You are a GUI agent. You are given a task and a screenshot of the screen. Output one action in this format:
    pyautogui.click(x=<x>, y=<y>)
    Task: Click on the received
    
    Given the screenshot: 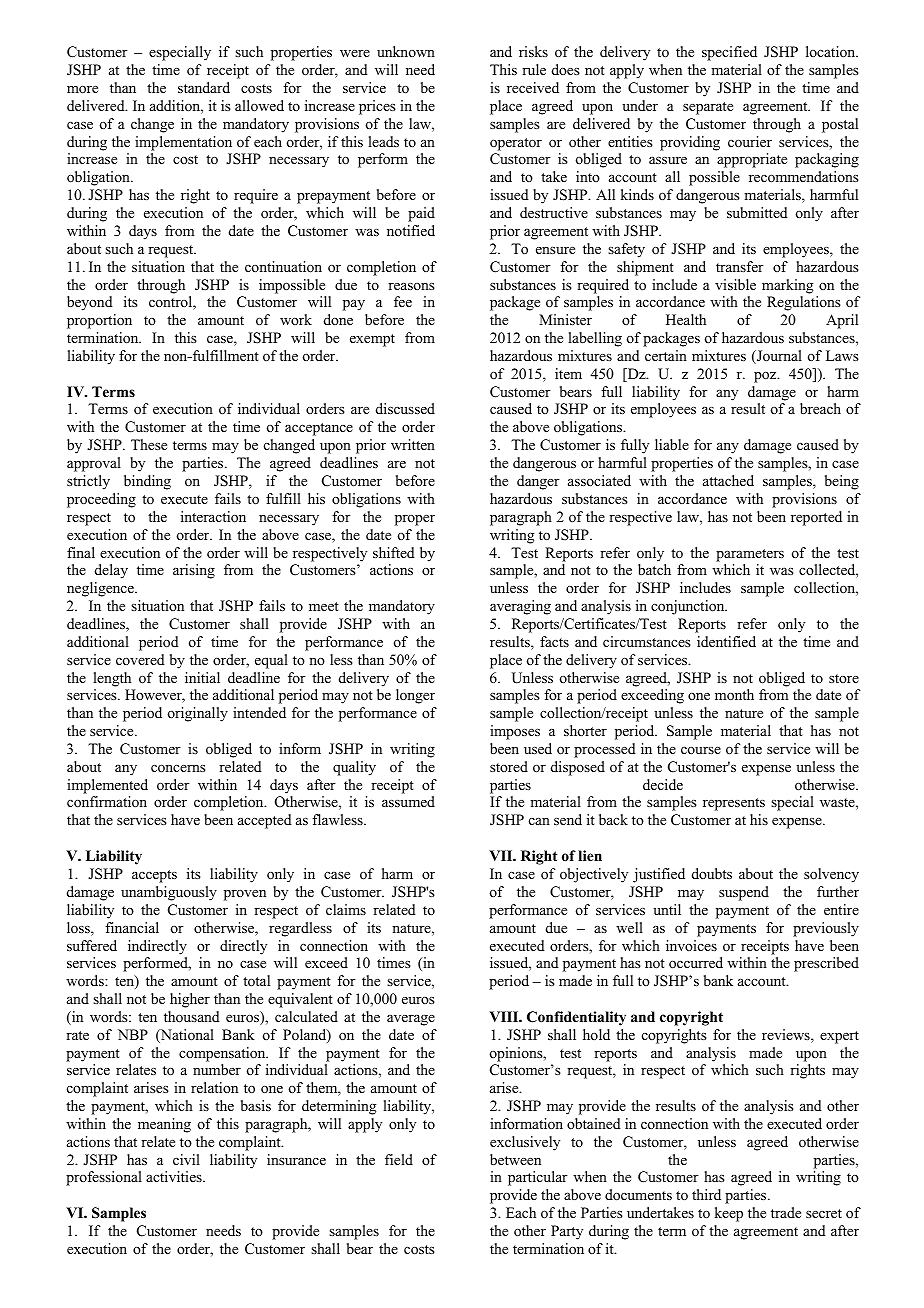 What is the action you would take?
    pyautogui.click(x=533, y=87)
